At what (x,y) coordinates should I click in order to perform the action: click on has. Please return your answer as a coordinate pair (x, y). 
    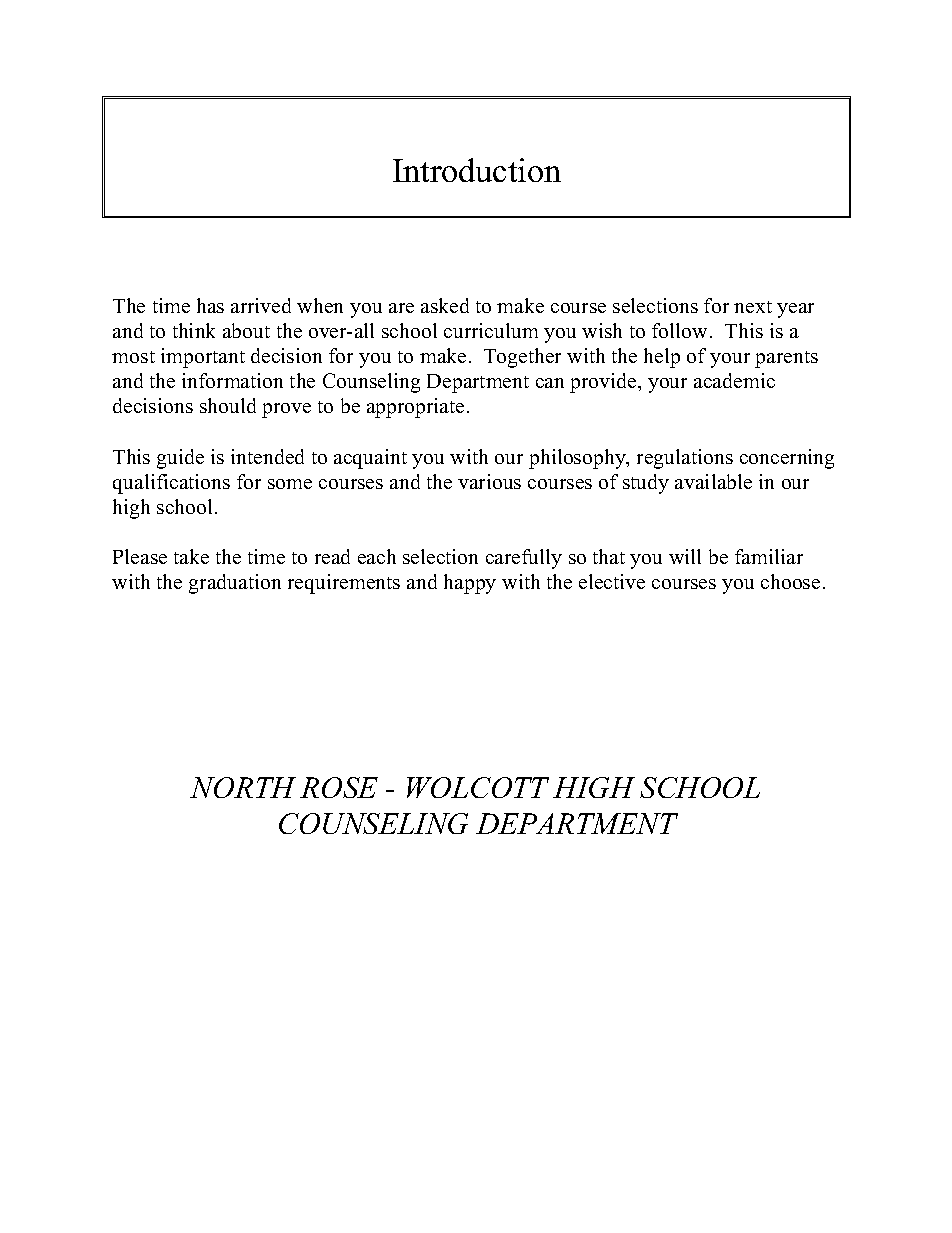
    Looking at the image, I should click on (210, 305).
